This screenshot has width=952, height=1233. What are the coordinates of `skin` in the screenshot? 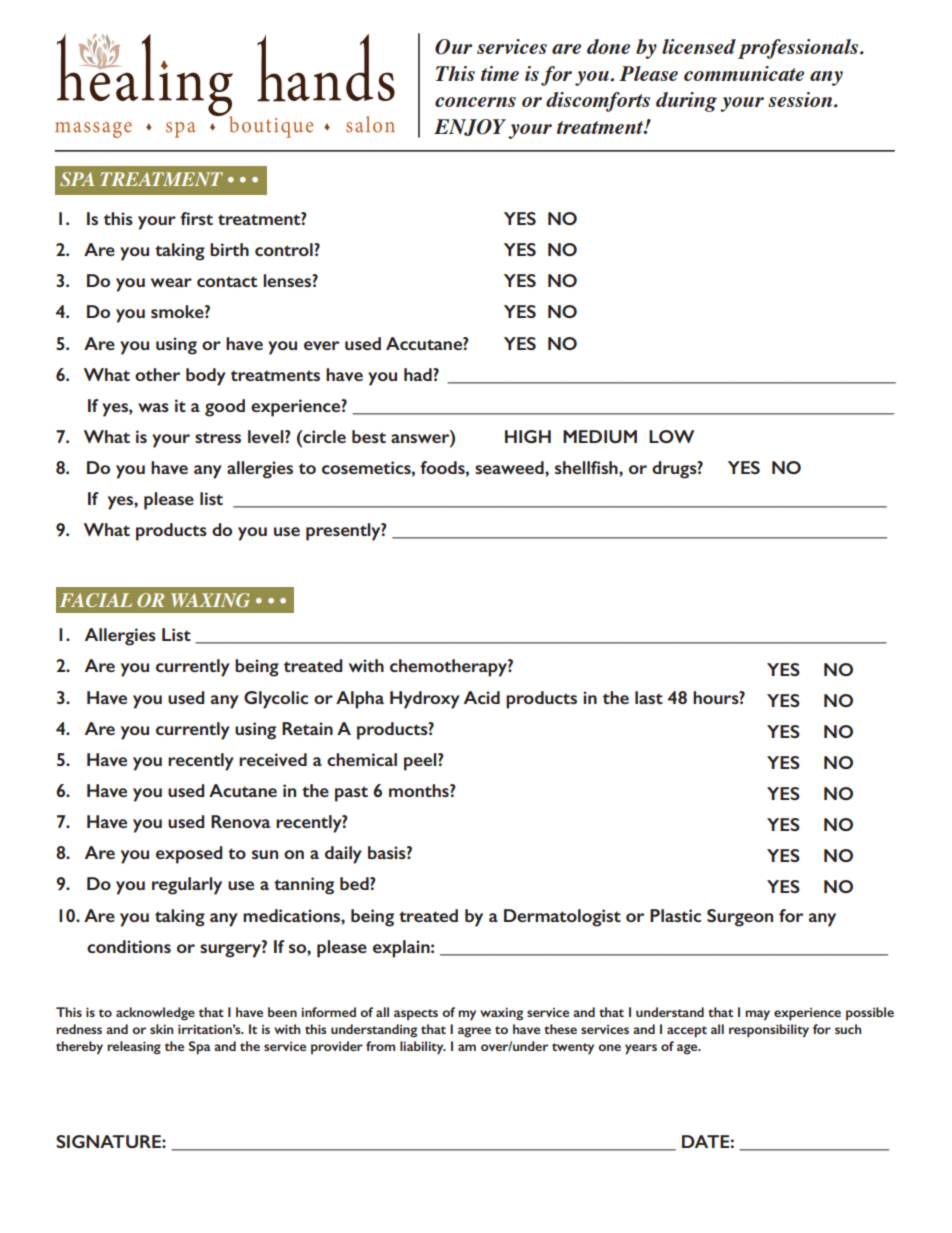 It's located at (162, 1029).
